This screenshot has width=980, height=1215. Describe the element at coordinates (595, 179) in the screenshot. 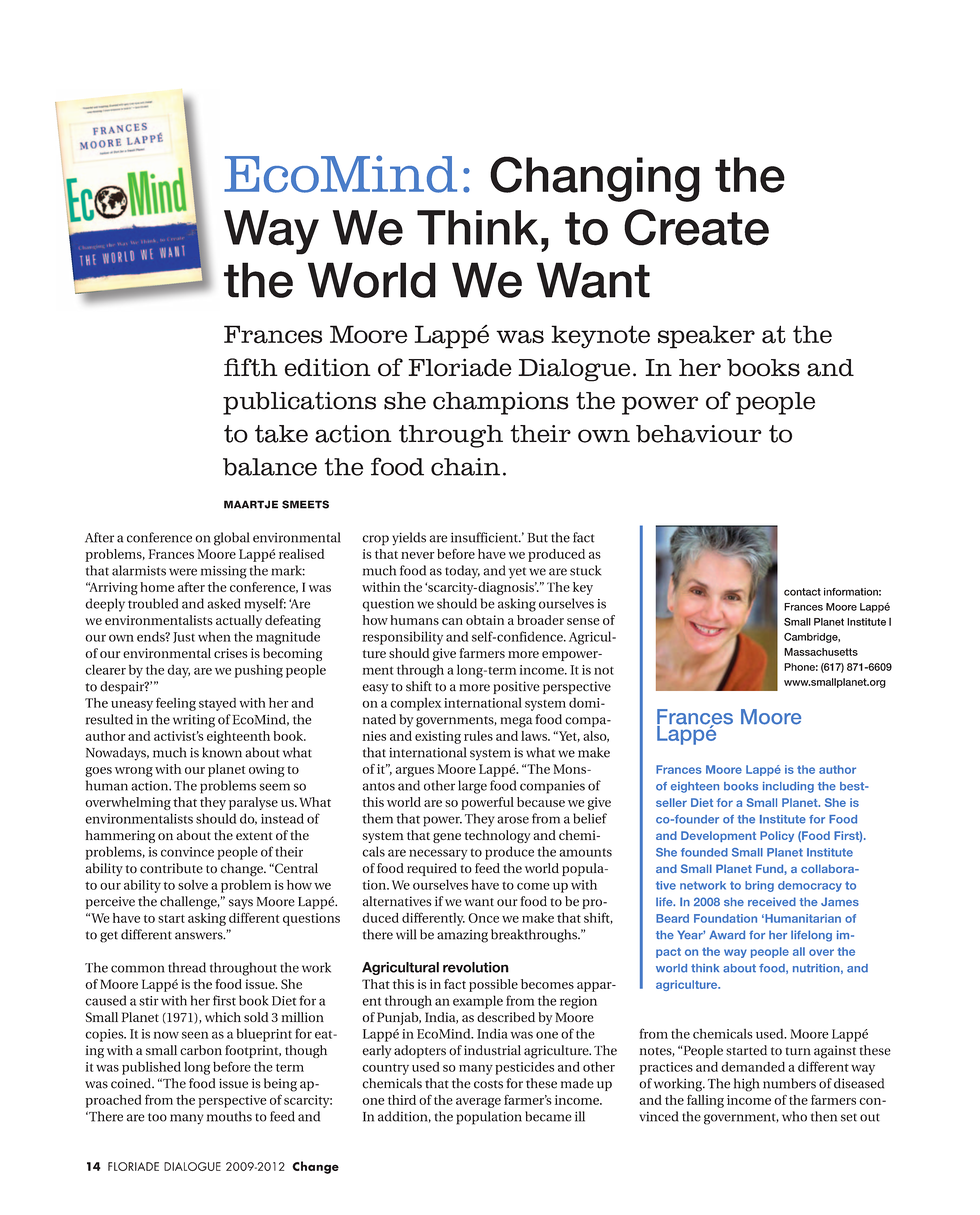

I see `Changing` at that location.
